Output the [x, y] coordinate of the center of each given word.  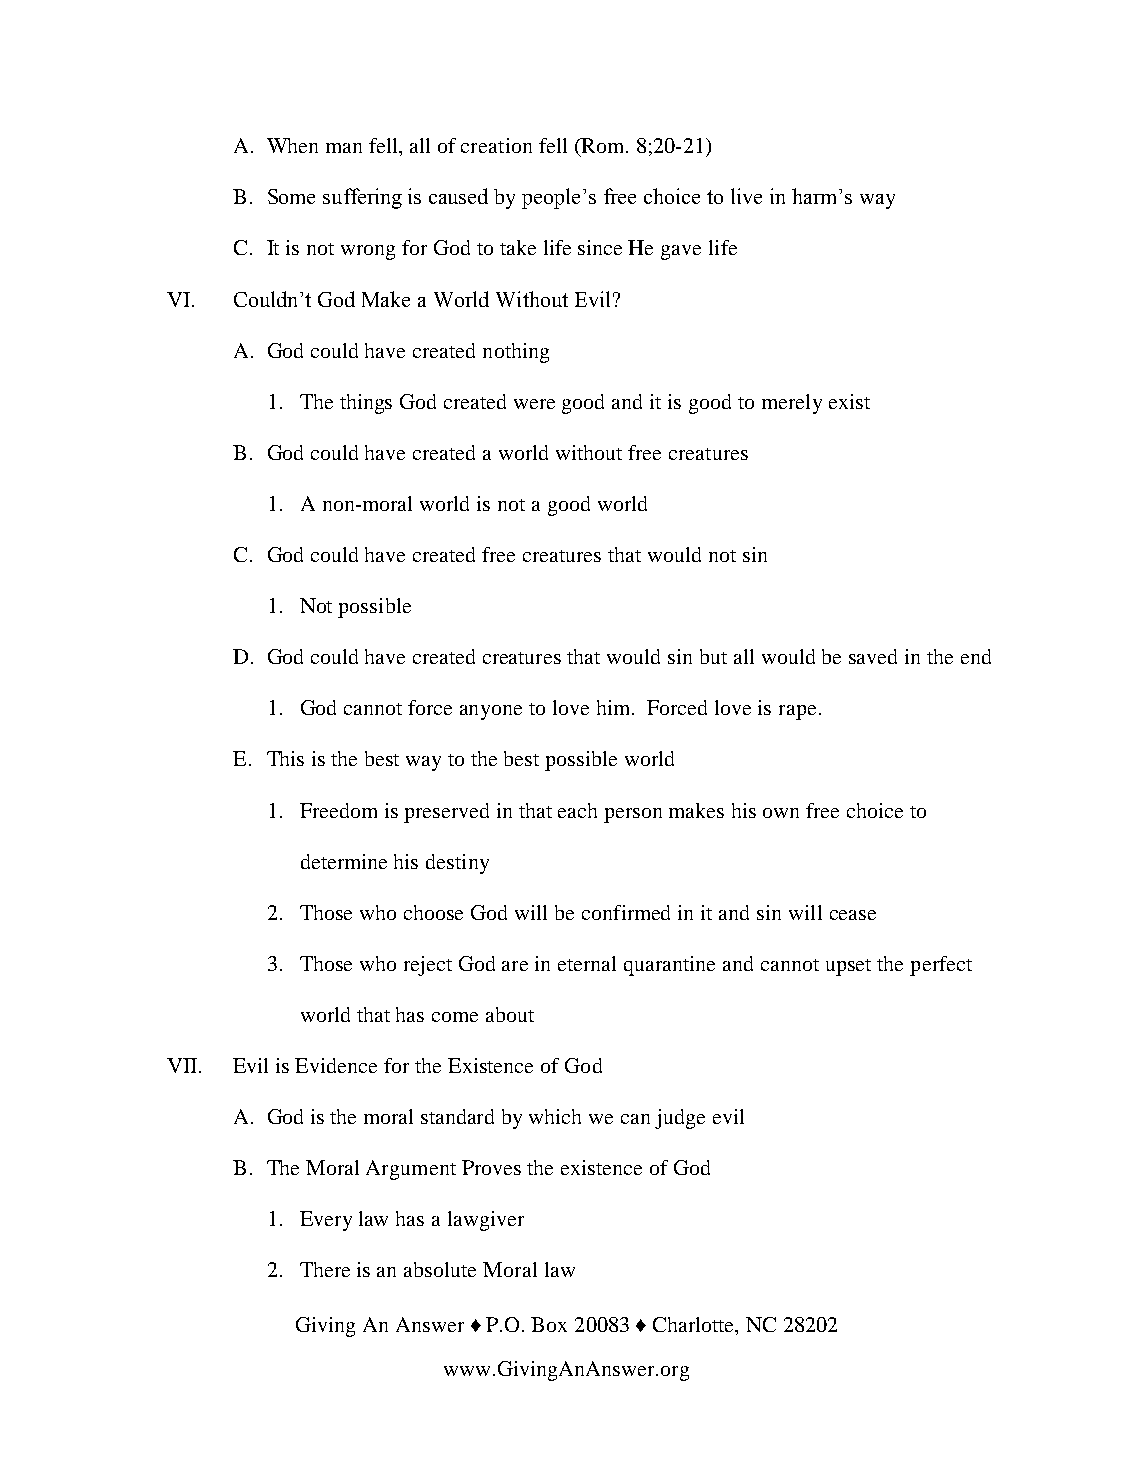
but [713, 656]
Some [291, 196]
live [746, 196]
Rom [603, 147]
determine [344, 861]
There [325, 1269]
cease [853, 915]
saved [873, 656]
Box [549, 1324]
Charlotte [695, 1324]
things [366, 404]
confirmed [626, 912]
